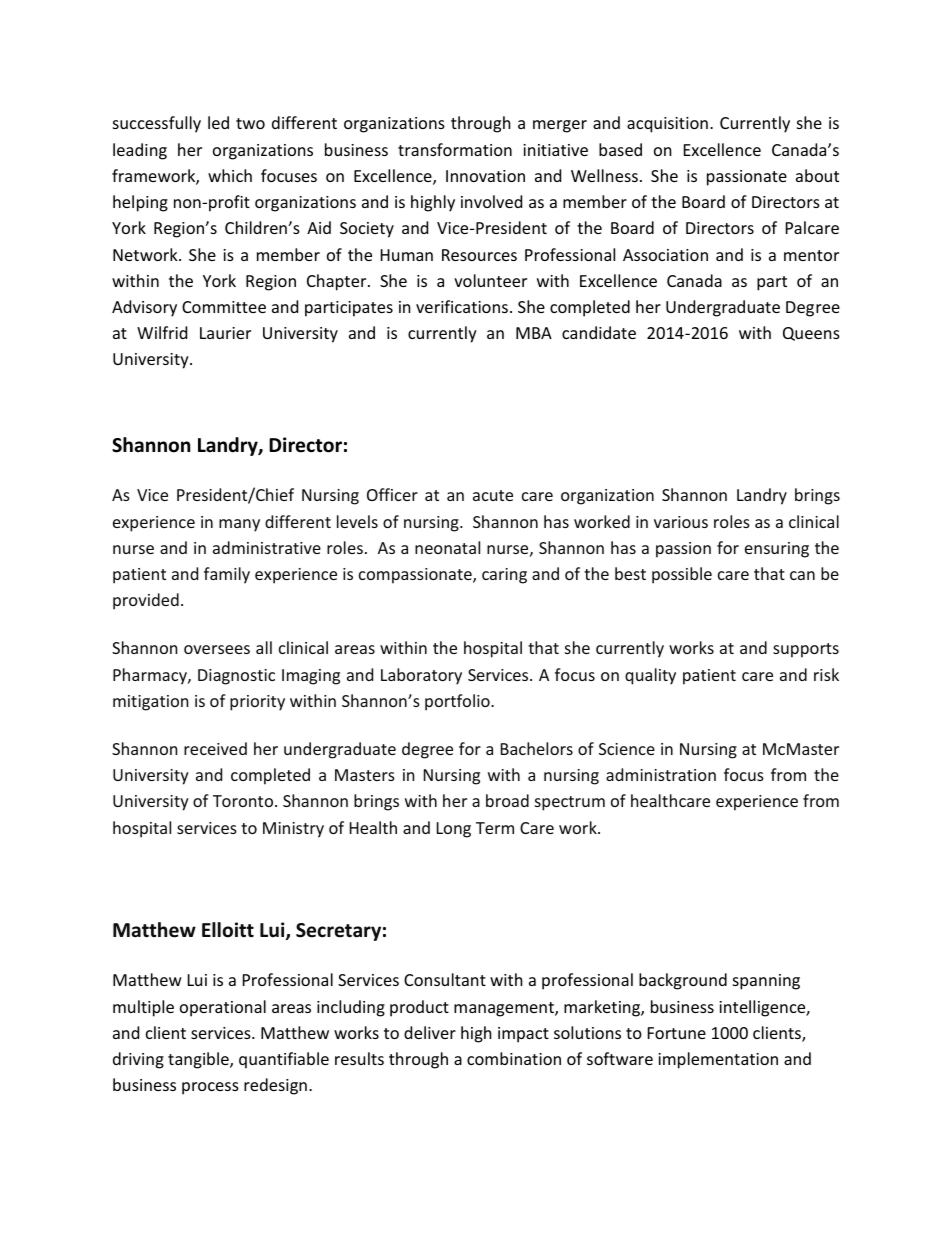 The width and height of the image is (952, 1233). Describe the element at coordinates (817, 175) in the image. I see `about` at that location.
